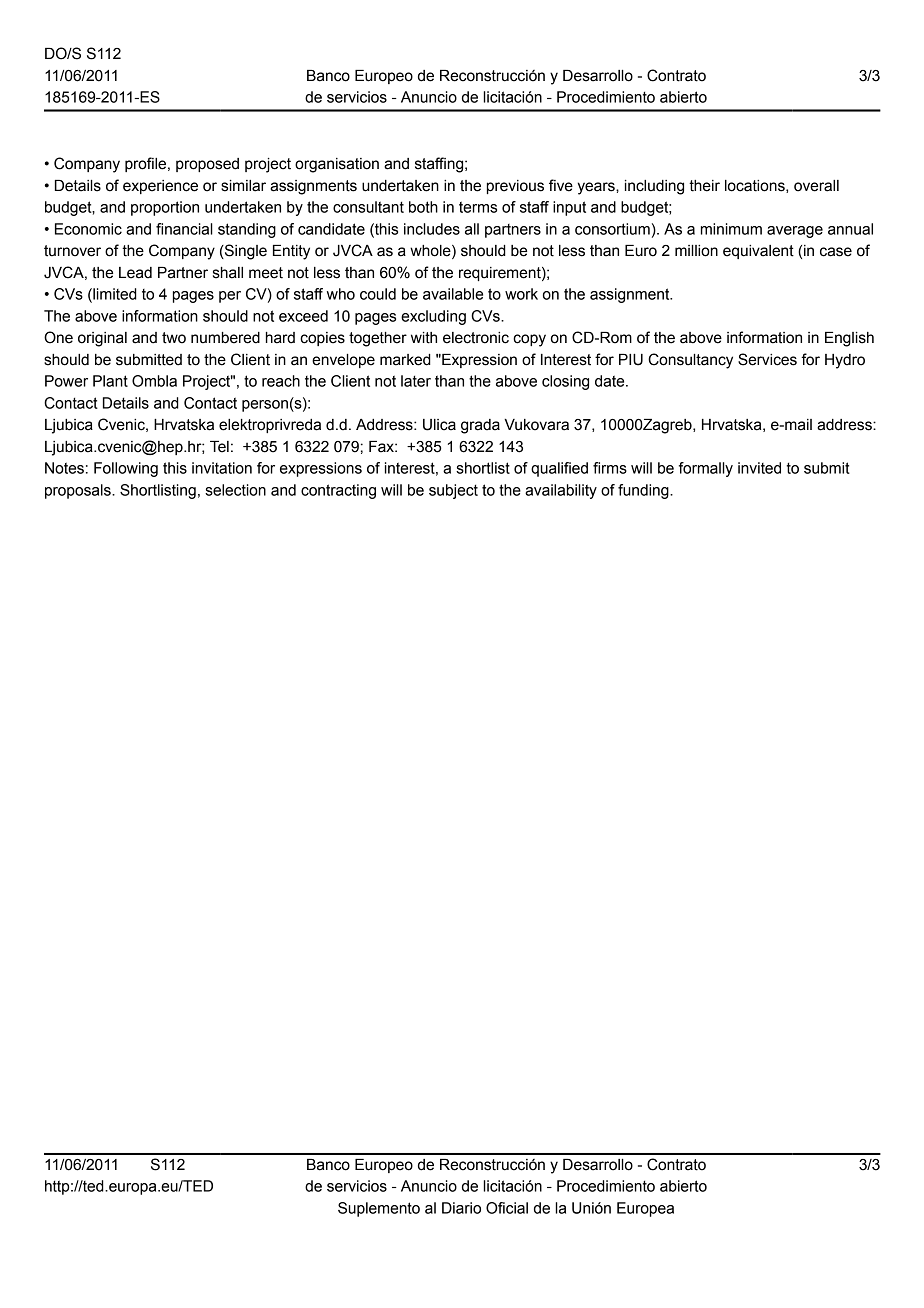 The height and width of the screenshot is (1308, 924). Describe the element at coordinates (478, 207) in the screenshot. I see `terms` at that location.
